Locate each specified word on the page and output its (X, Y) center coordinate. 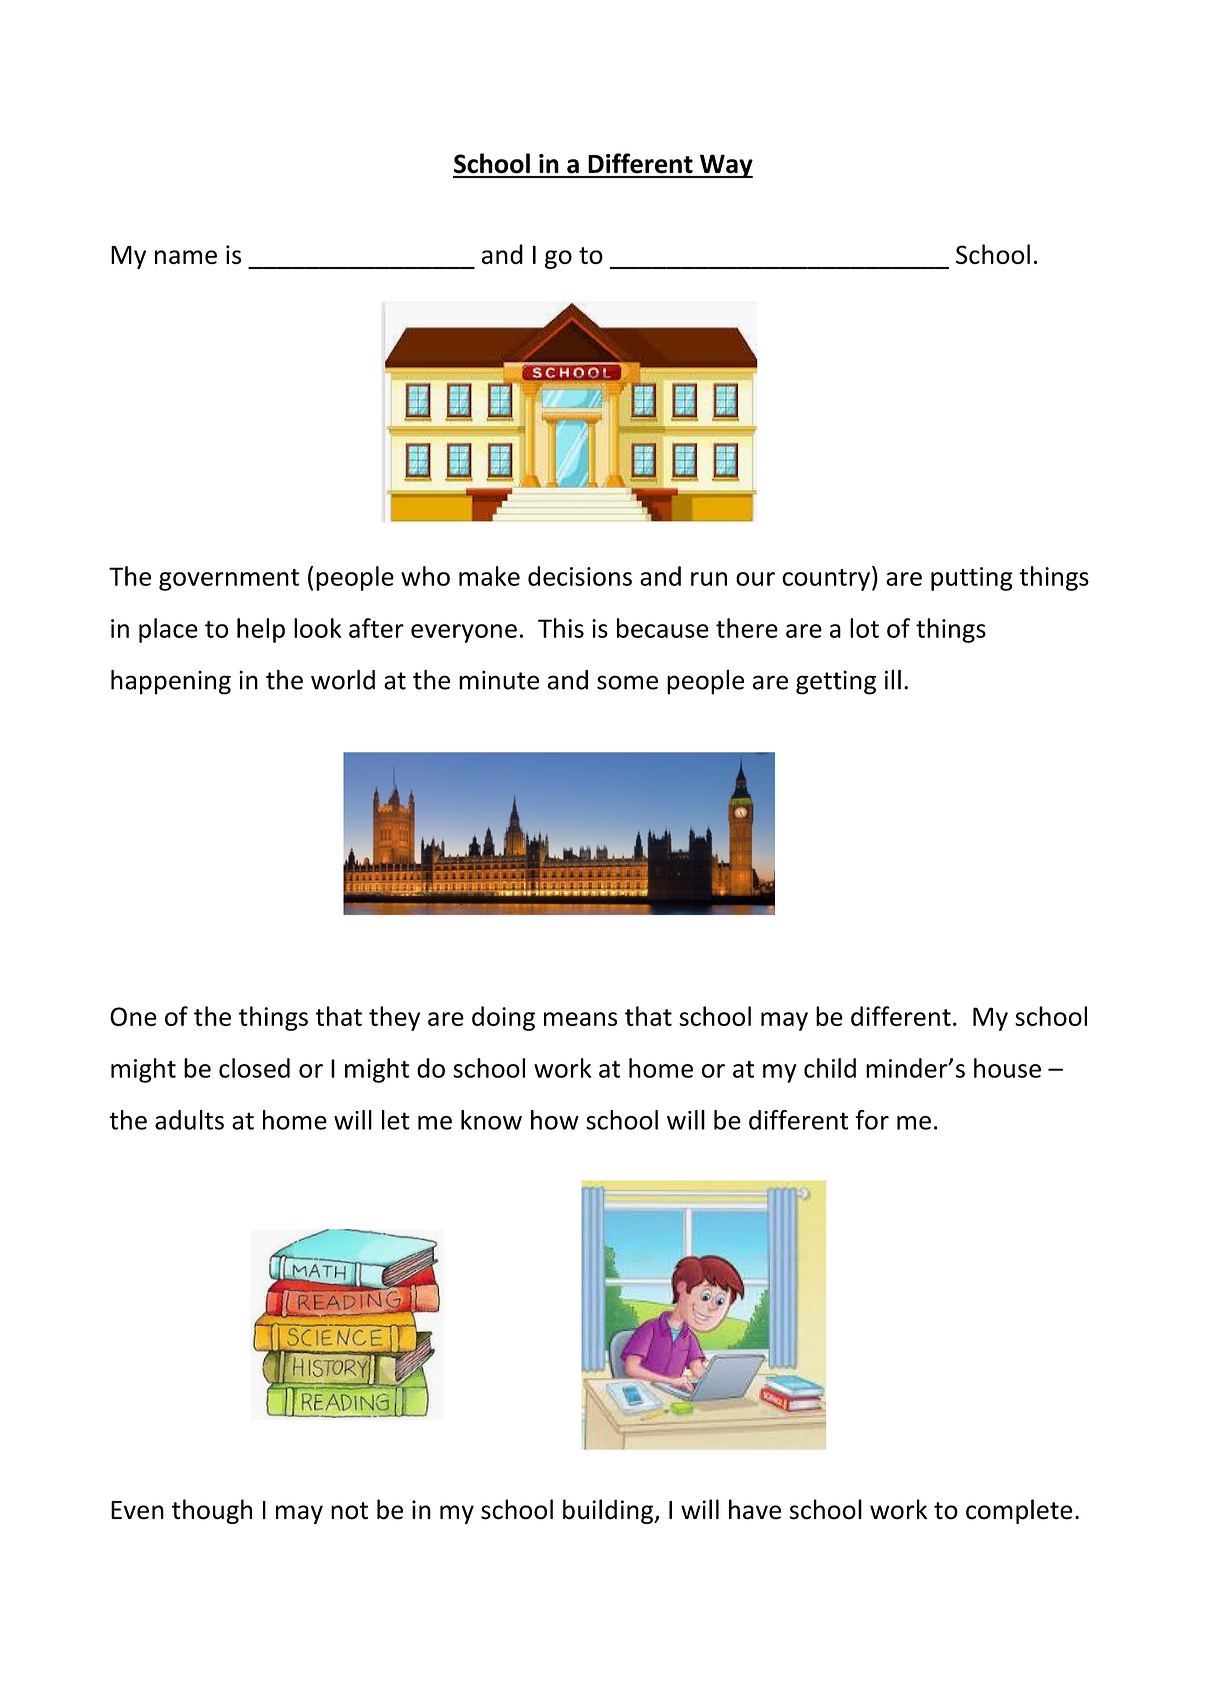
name (186, 257)
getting (836, 682)
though (212, 1511)
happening (171, 682)
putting (972, 579)
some (627, 682)
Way (725, 166)
